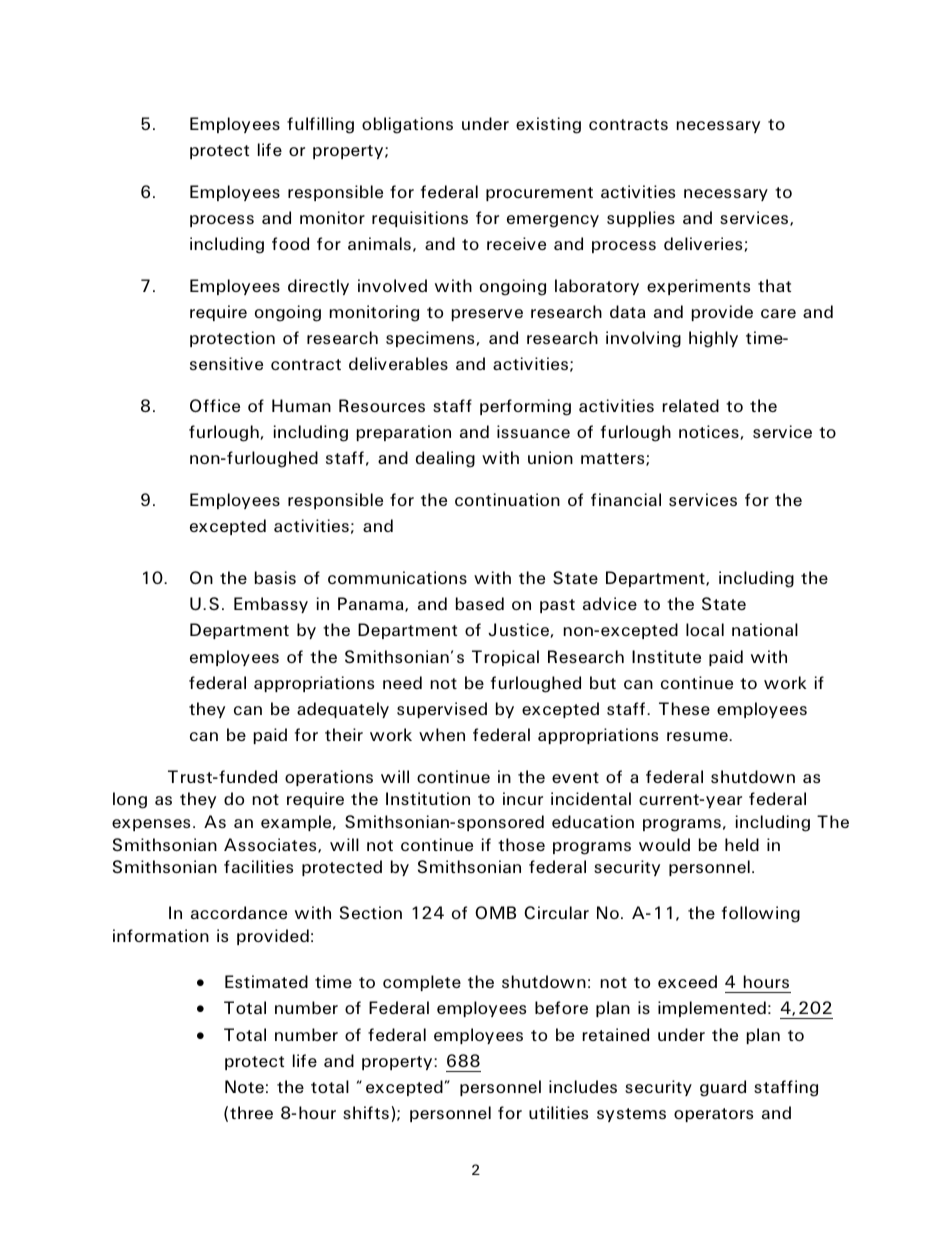 Image resolution: width=952 pixels, height=1233 pixels. What do you see at coordinates (480, 603) in the screenshot?
I see `based` at bounding box center [480, 603].
